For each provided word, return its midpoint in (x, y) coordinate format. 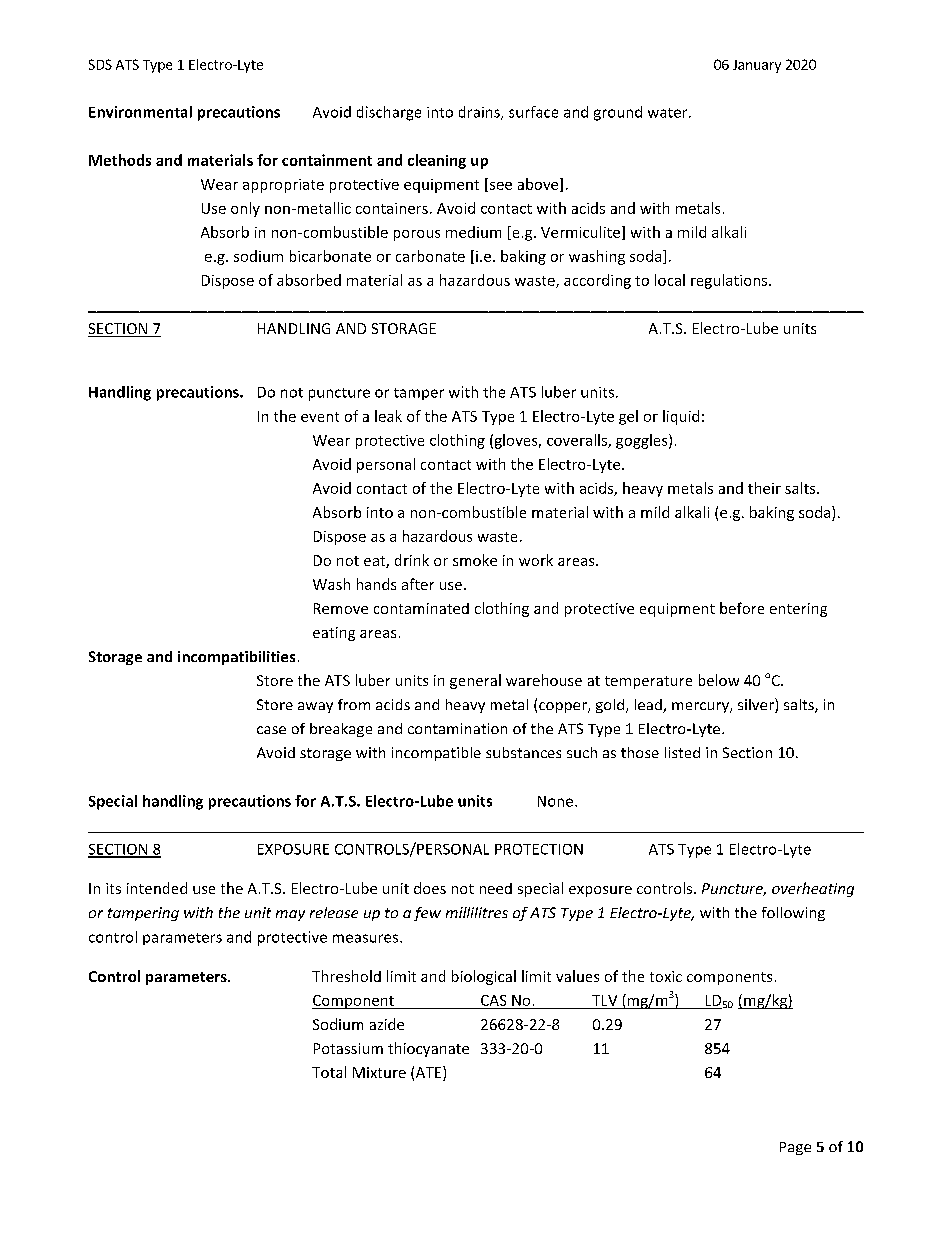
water (669, 113)
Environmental (140, 112)
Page (795, 1148)
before (742, 608)
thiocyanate (428, 1049)
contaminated (421, 608)
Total (329, 1072)
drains (480, 113)
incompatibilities (236, 658)
